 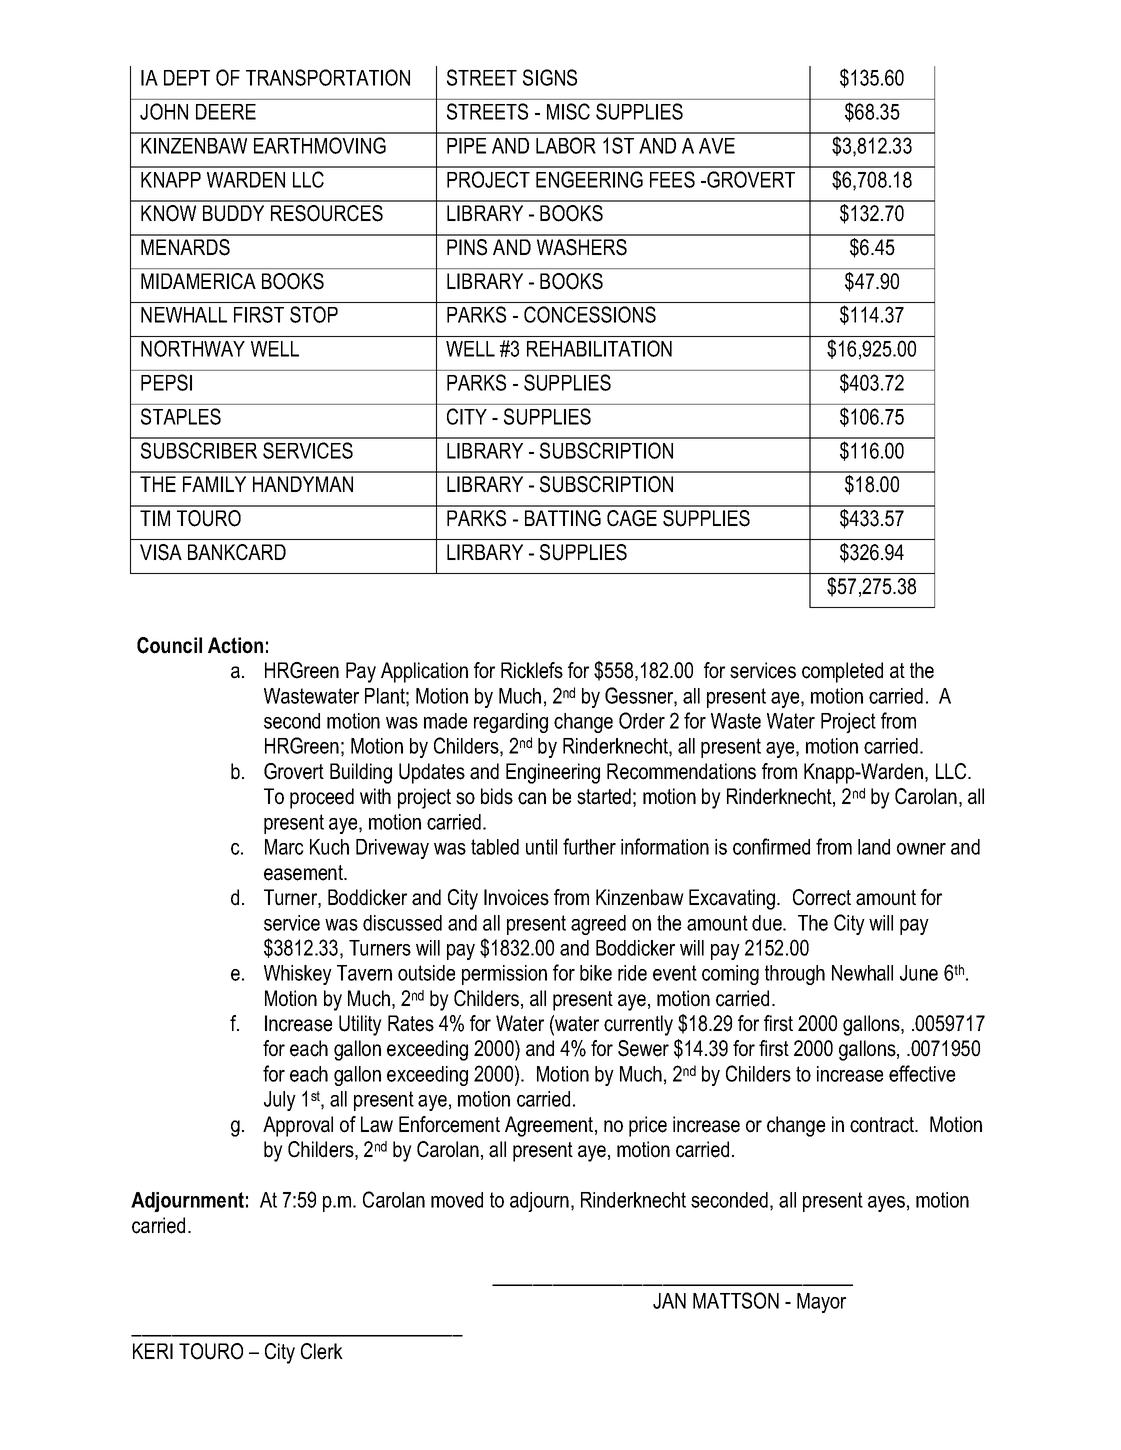 I want to click on JAN, so click(x=669, y=1301).
